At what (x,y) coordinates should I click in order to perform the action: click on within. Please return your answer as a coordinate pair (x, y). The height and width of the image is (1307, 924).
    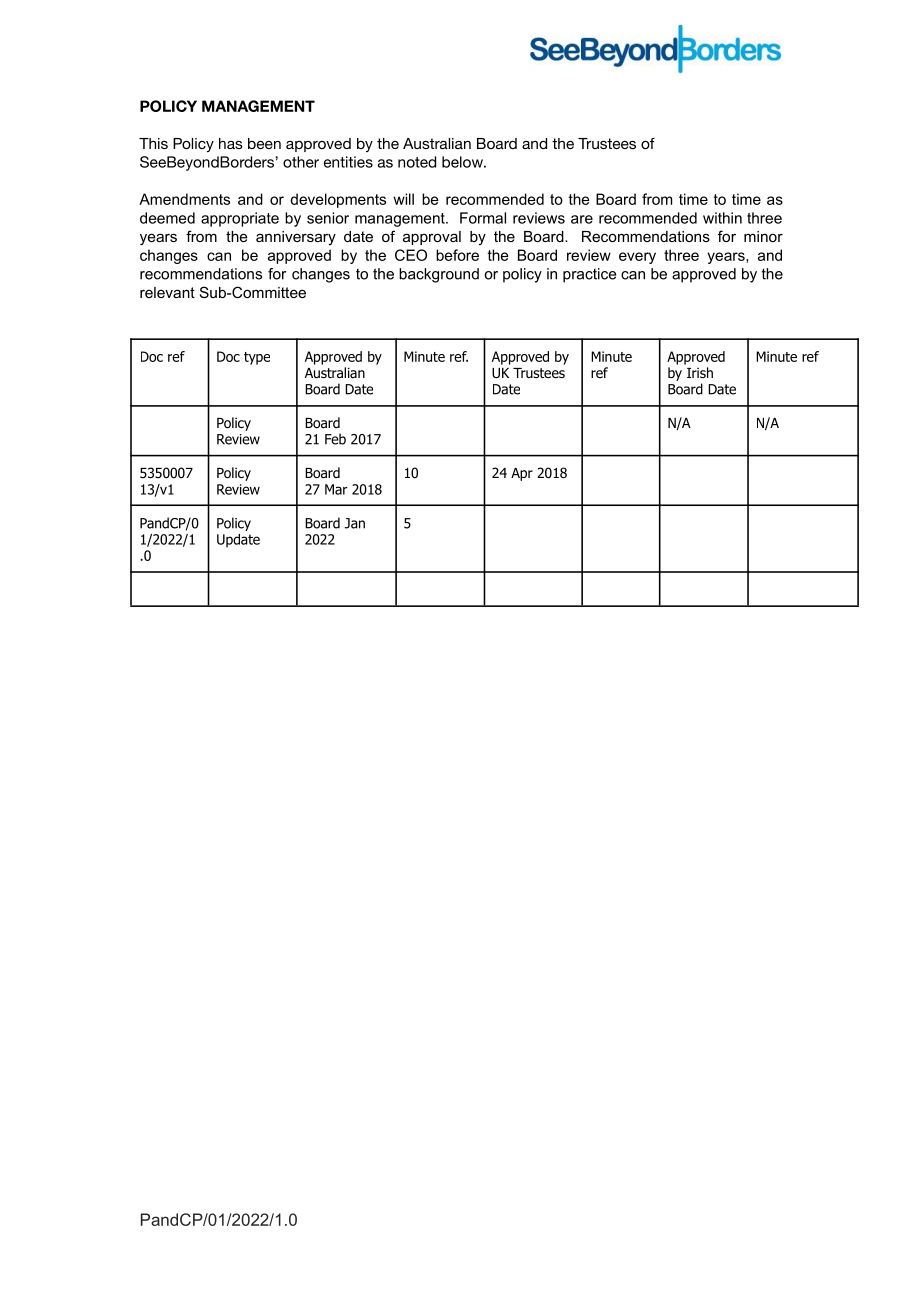
    Looking at the image, I should click on (722, 218).
